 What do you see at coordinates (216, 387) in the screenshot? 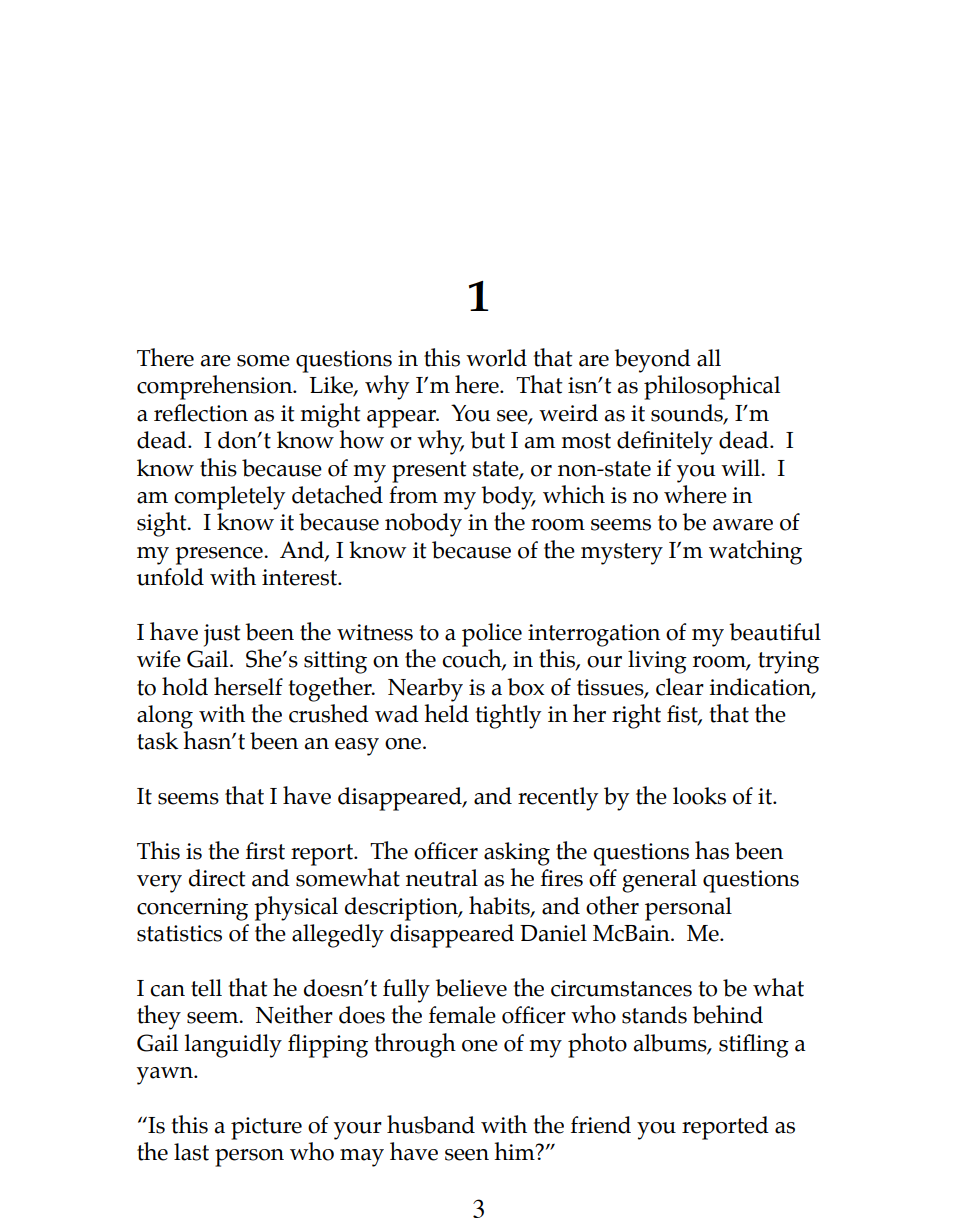
I see `comprehension` at bounding box center [216, 387].
